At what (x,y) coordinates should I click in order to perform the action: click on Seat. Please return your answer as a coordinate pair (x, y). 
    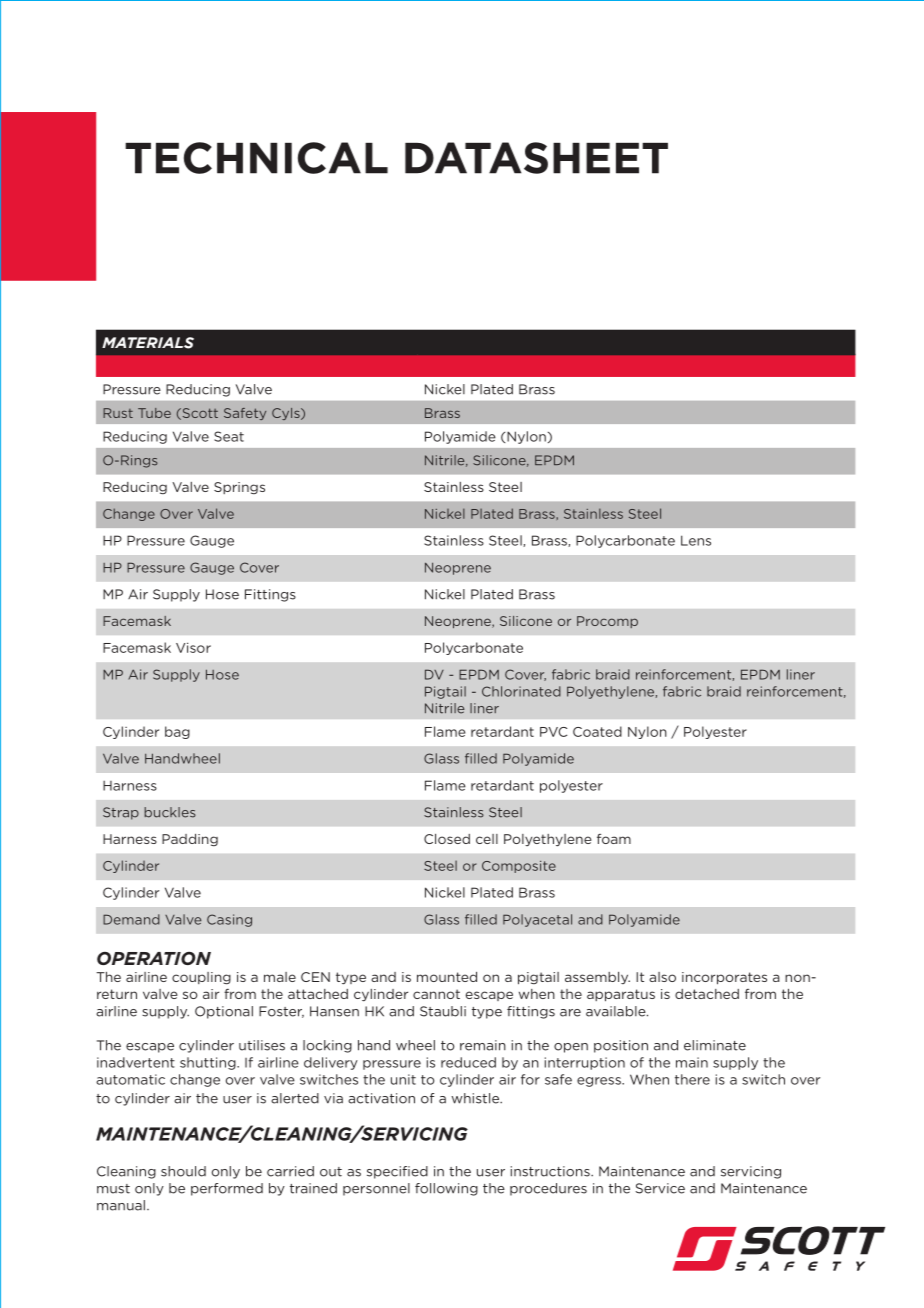
    Looking at the image, I should click on (229, 436).
